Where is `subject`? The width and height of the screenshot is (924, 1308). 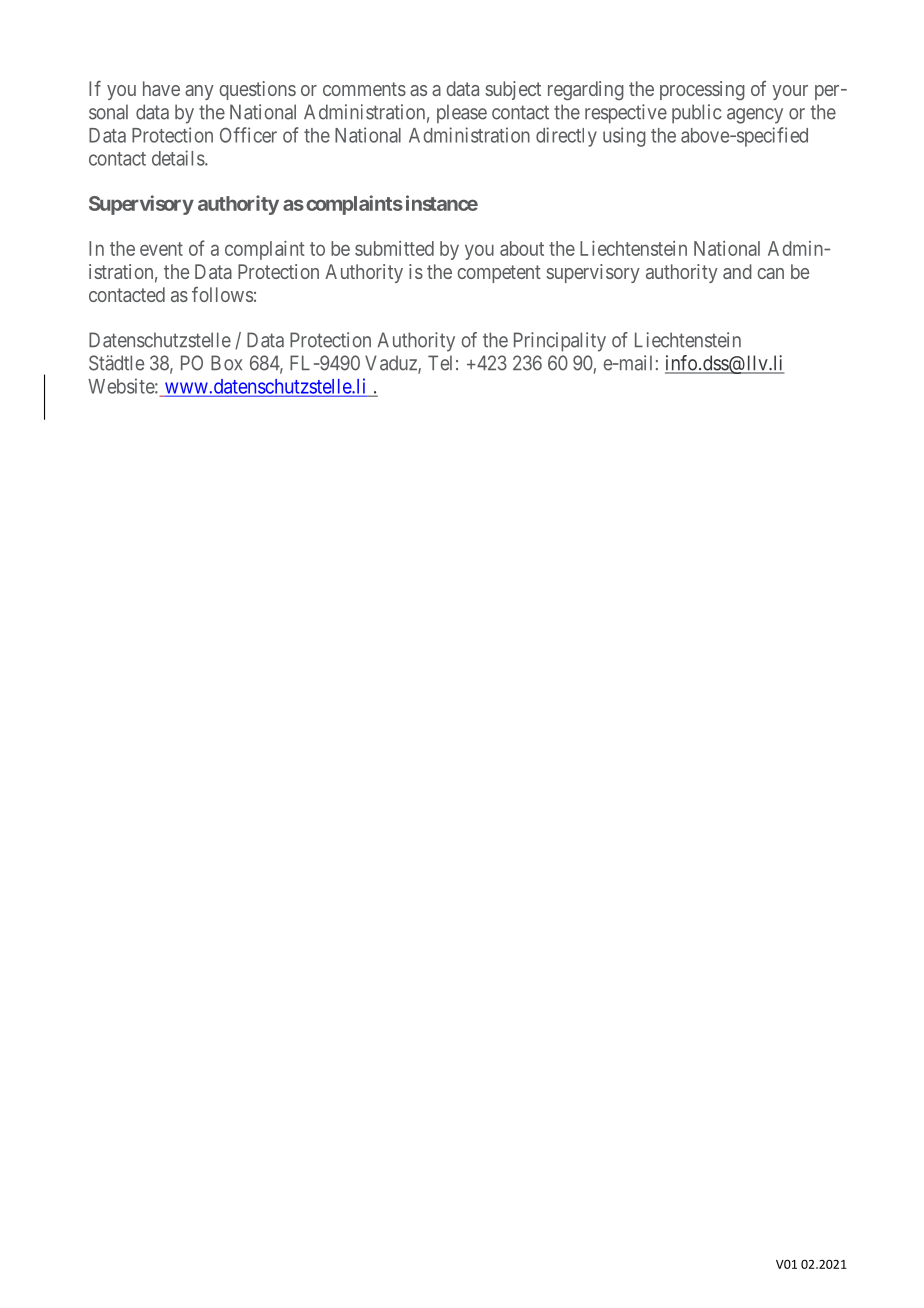
subject is located at coordinates (513, 90).
